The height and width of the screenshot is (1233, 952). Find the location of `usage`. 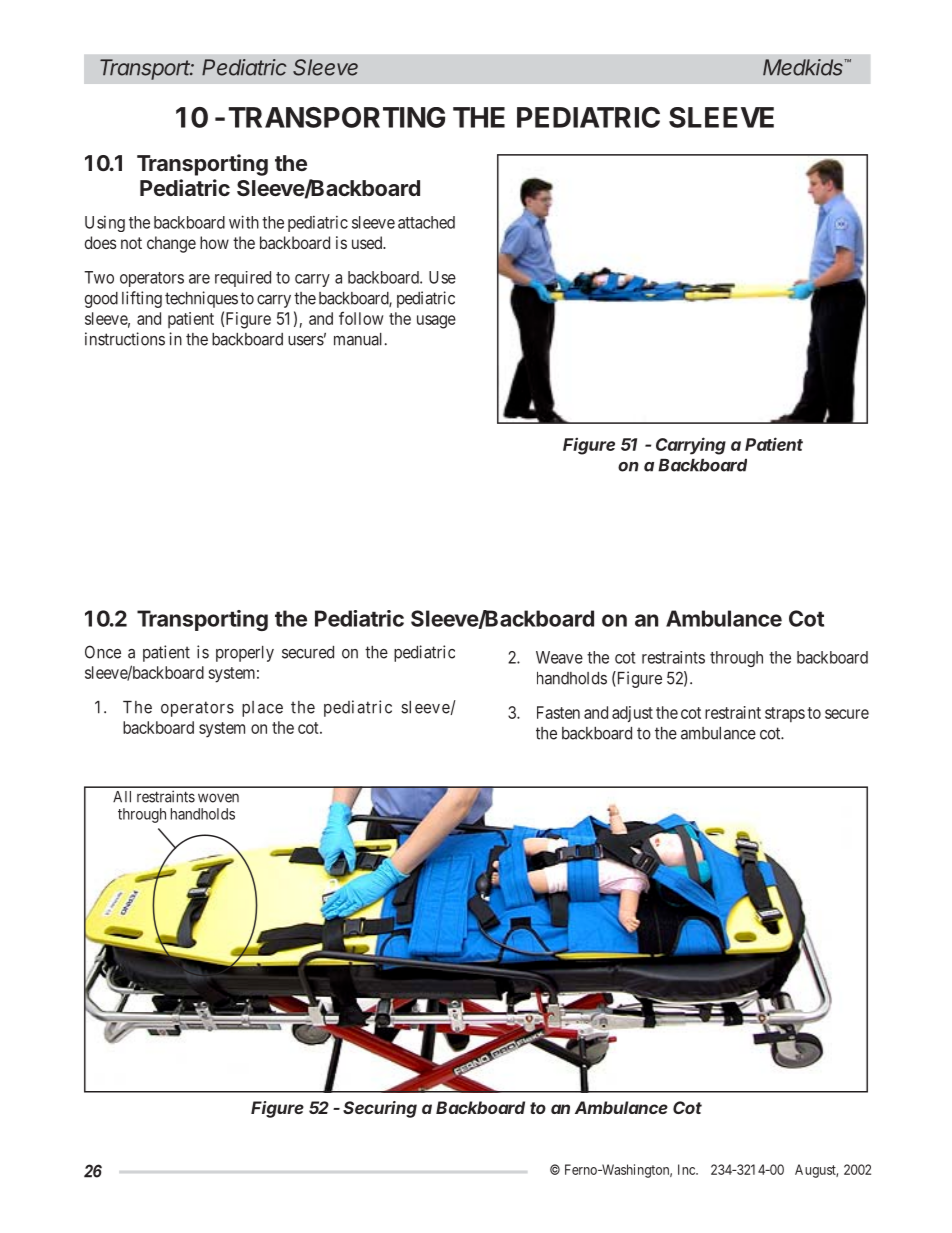

usage is located at coordinates (436, 322).
